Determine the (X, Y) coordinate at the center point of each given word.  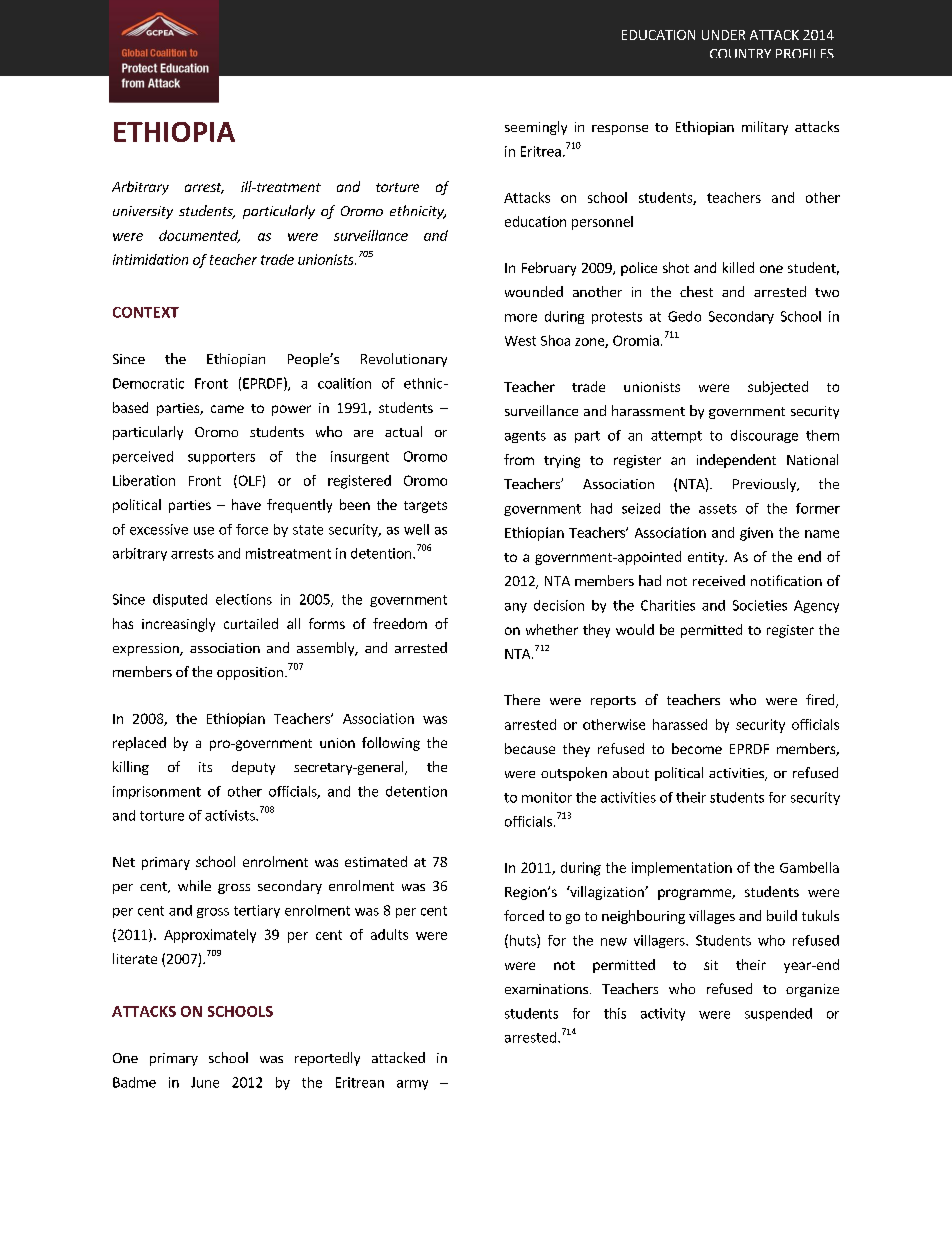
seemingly (536, 128)
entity (707, 558)
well (416, 529)
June (205, 1082)
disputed (180, 600)
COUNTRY (740, 53)
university (143, 212)
